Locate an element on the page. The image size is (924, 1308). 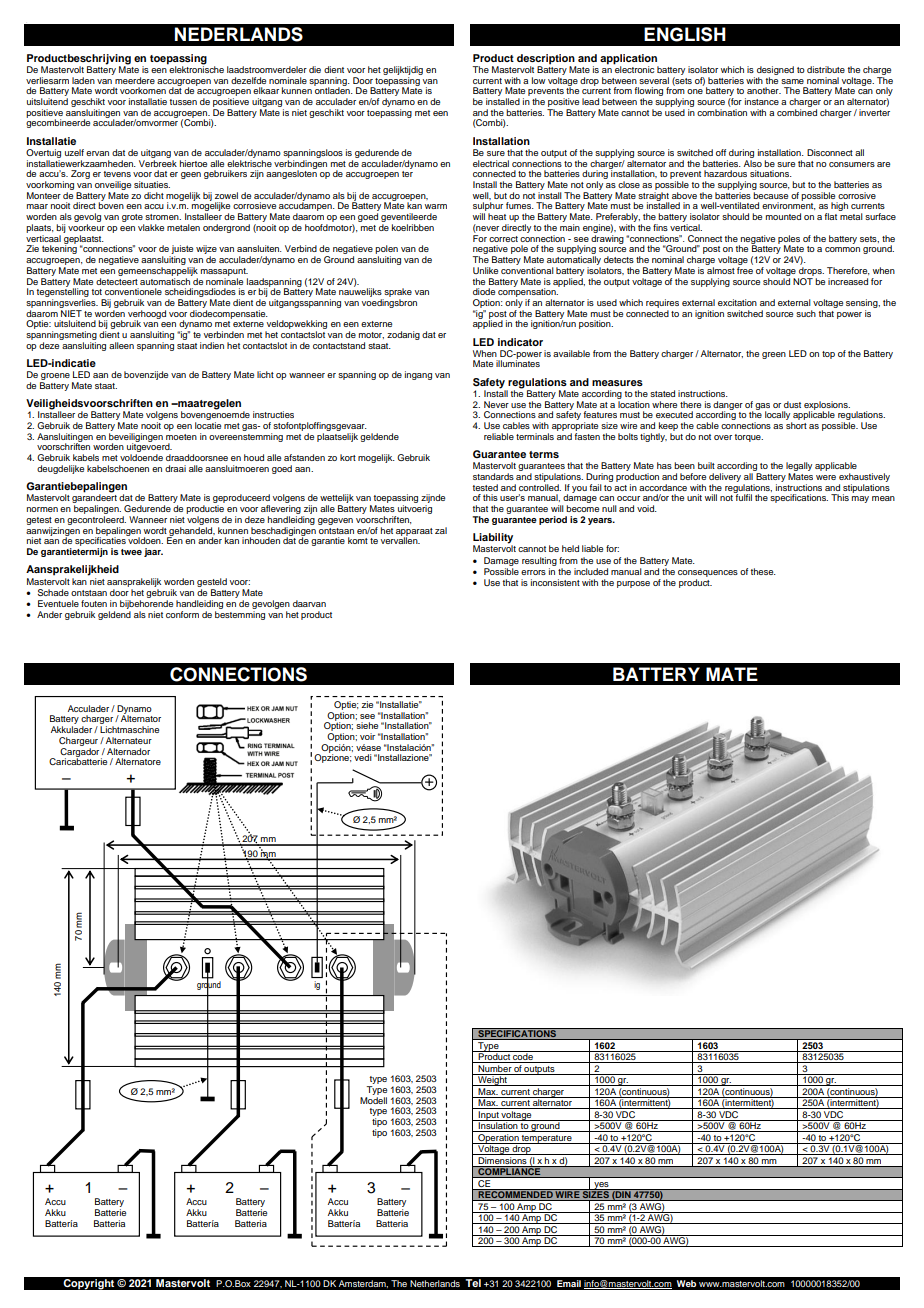
Weight is located at coordinates (492, 1080).
